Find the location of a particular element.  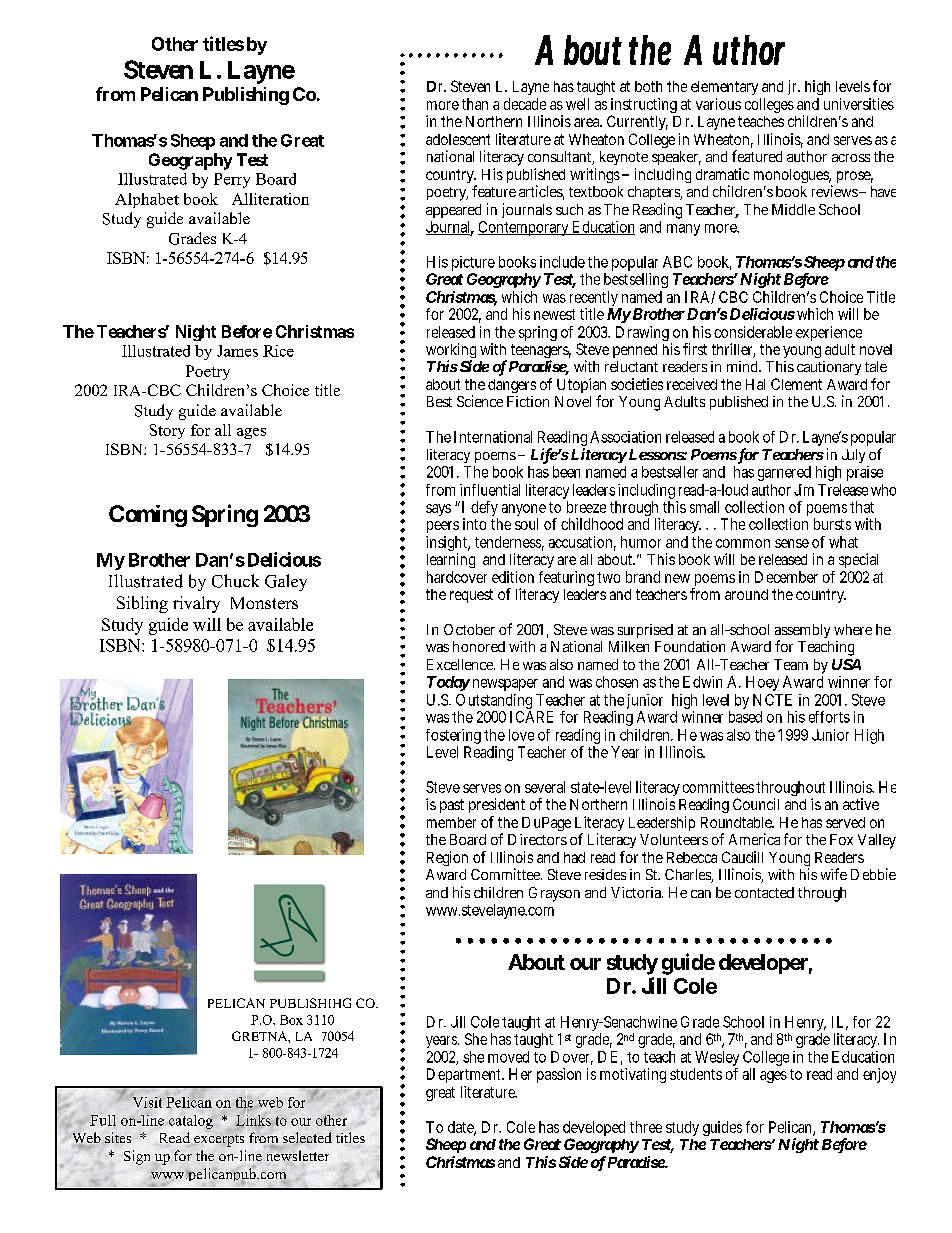

catalog is located at coordinates (191, 1122).
